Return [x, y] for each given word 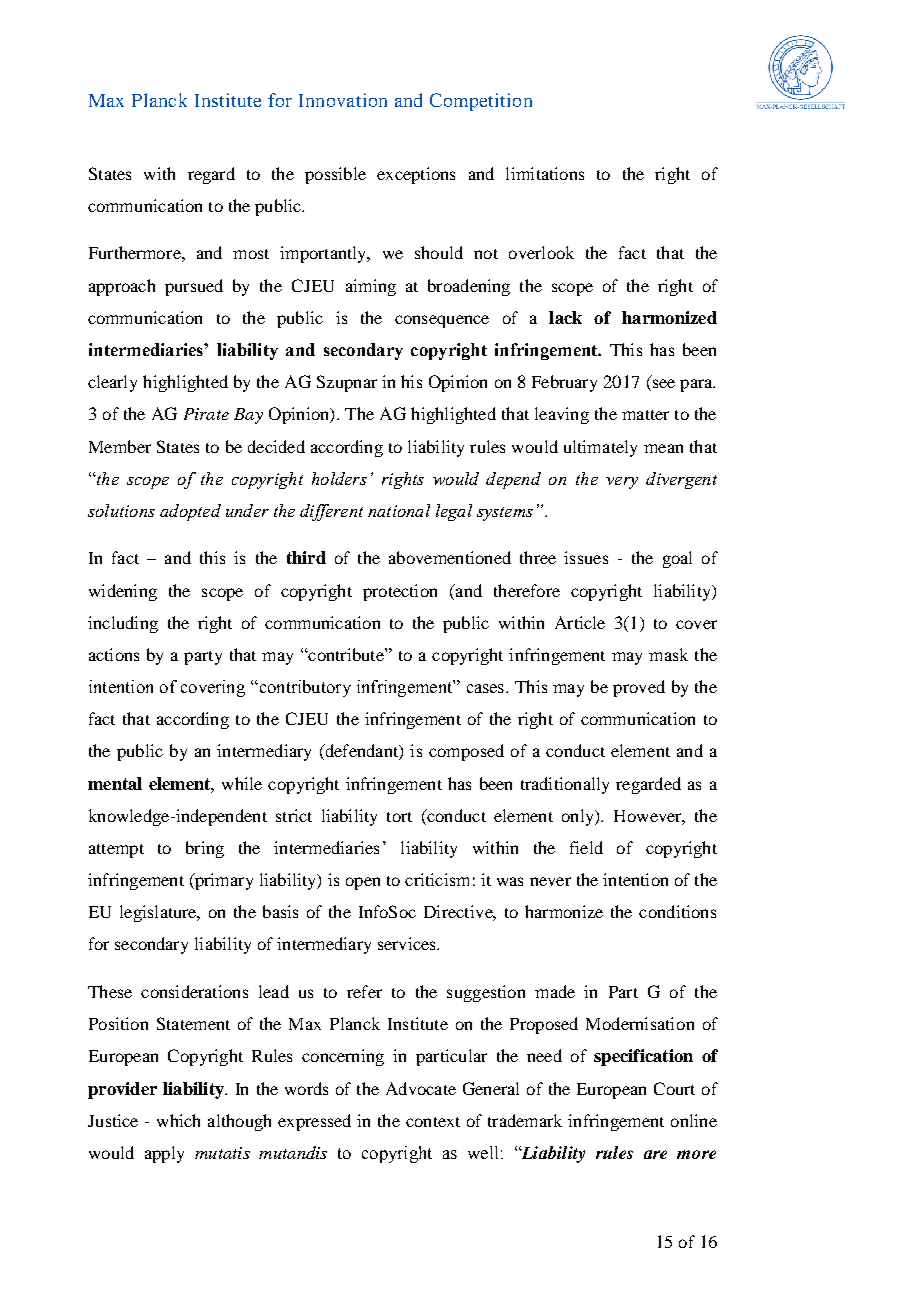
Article [580, 622]
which [178, 1120]
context [433, 1122]
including [123, 624]
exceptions [416, 175]
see [662, 385]
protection [400, 592]
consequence [442, 321]
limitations [545, 173]
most [251, 254]
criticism [437, 879]
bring [205, 849]
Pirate [206, 414]
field [586, 847]
